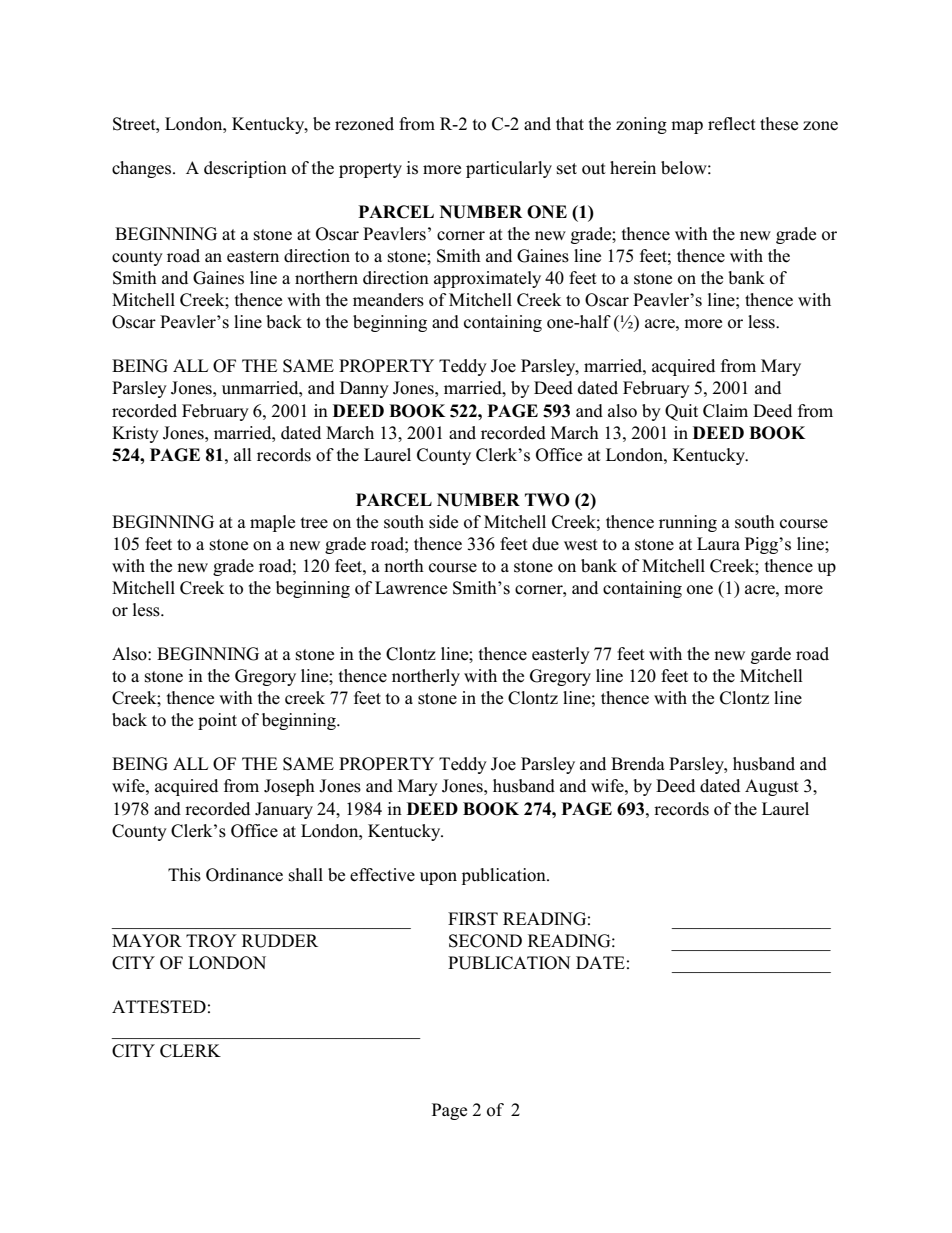 The width and height of the image is (952, 1233). What do you see at coordinates (688, 523) in the image?
I see `running` at bounding box center [688, 523].
